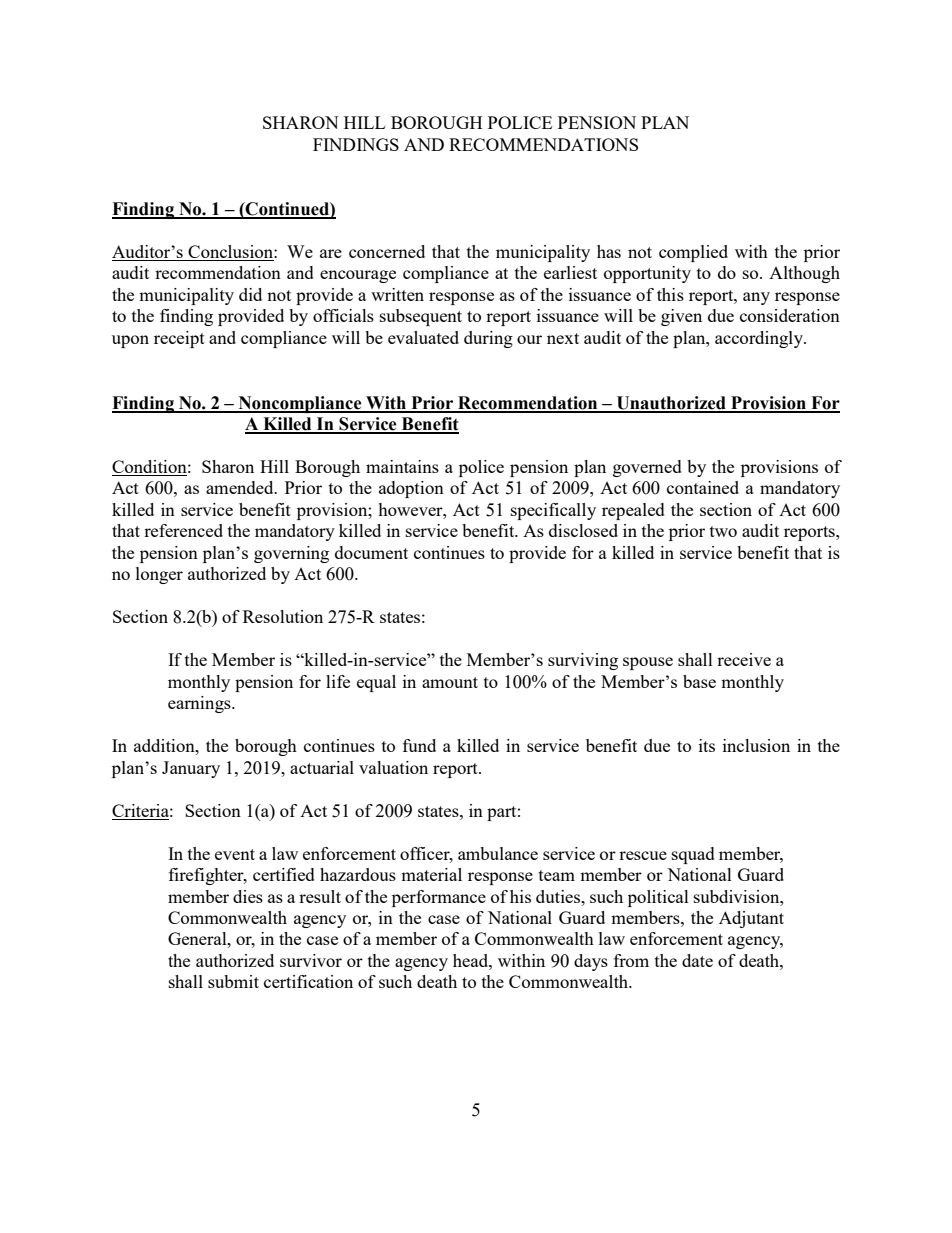 Image resolution: width=952 pixels, height=1233 pixels. I want to click on submit, so click(233, 981).
